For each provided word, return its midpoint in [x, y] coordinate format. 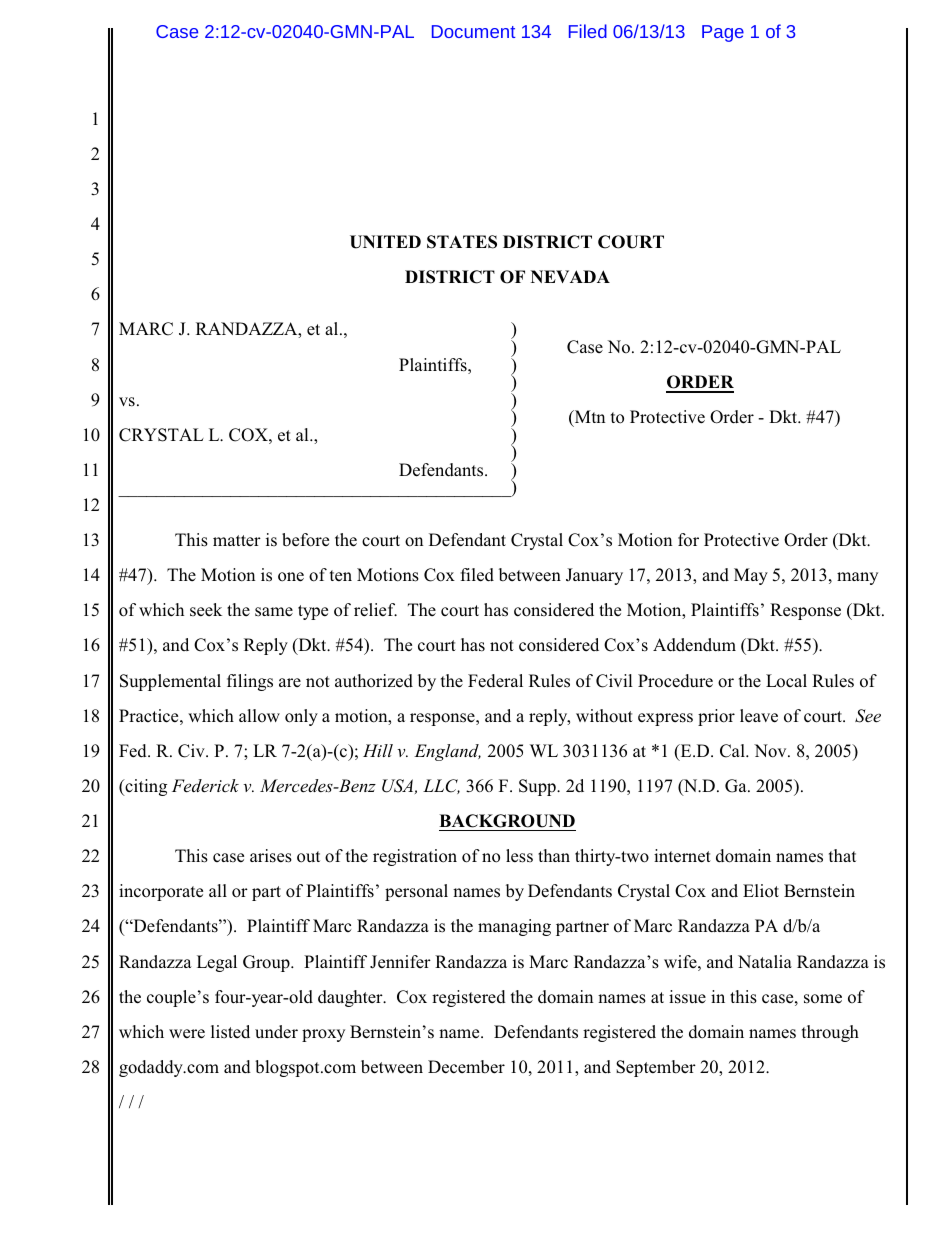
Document [473, 31]
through [830, 1033]
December [466, 1067]
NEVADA [570, 276]
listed [230, 1032]
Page [723, 33]
